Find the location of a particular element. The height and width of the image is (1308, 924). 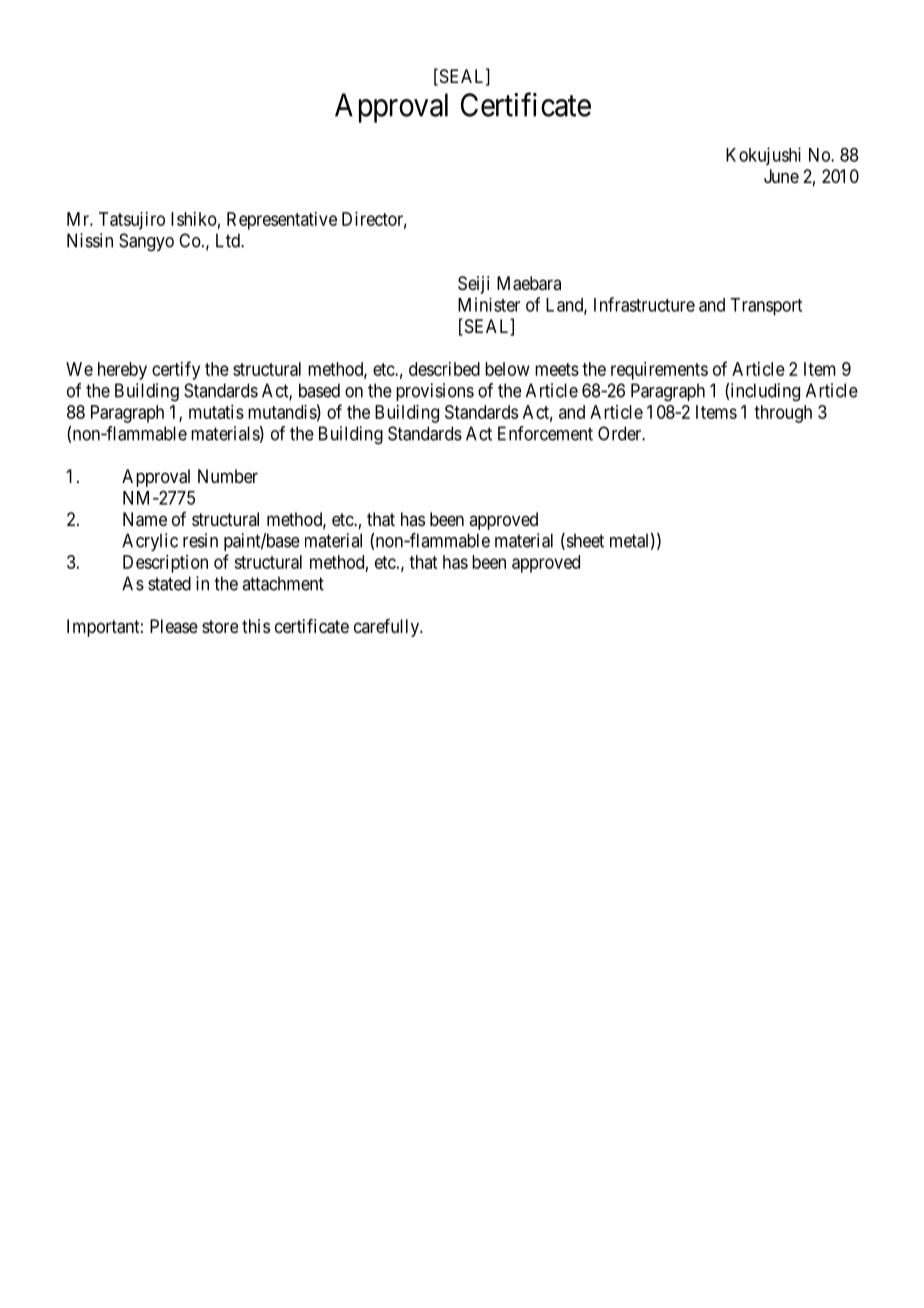

June is located at coordinates (781, 176).
